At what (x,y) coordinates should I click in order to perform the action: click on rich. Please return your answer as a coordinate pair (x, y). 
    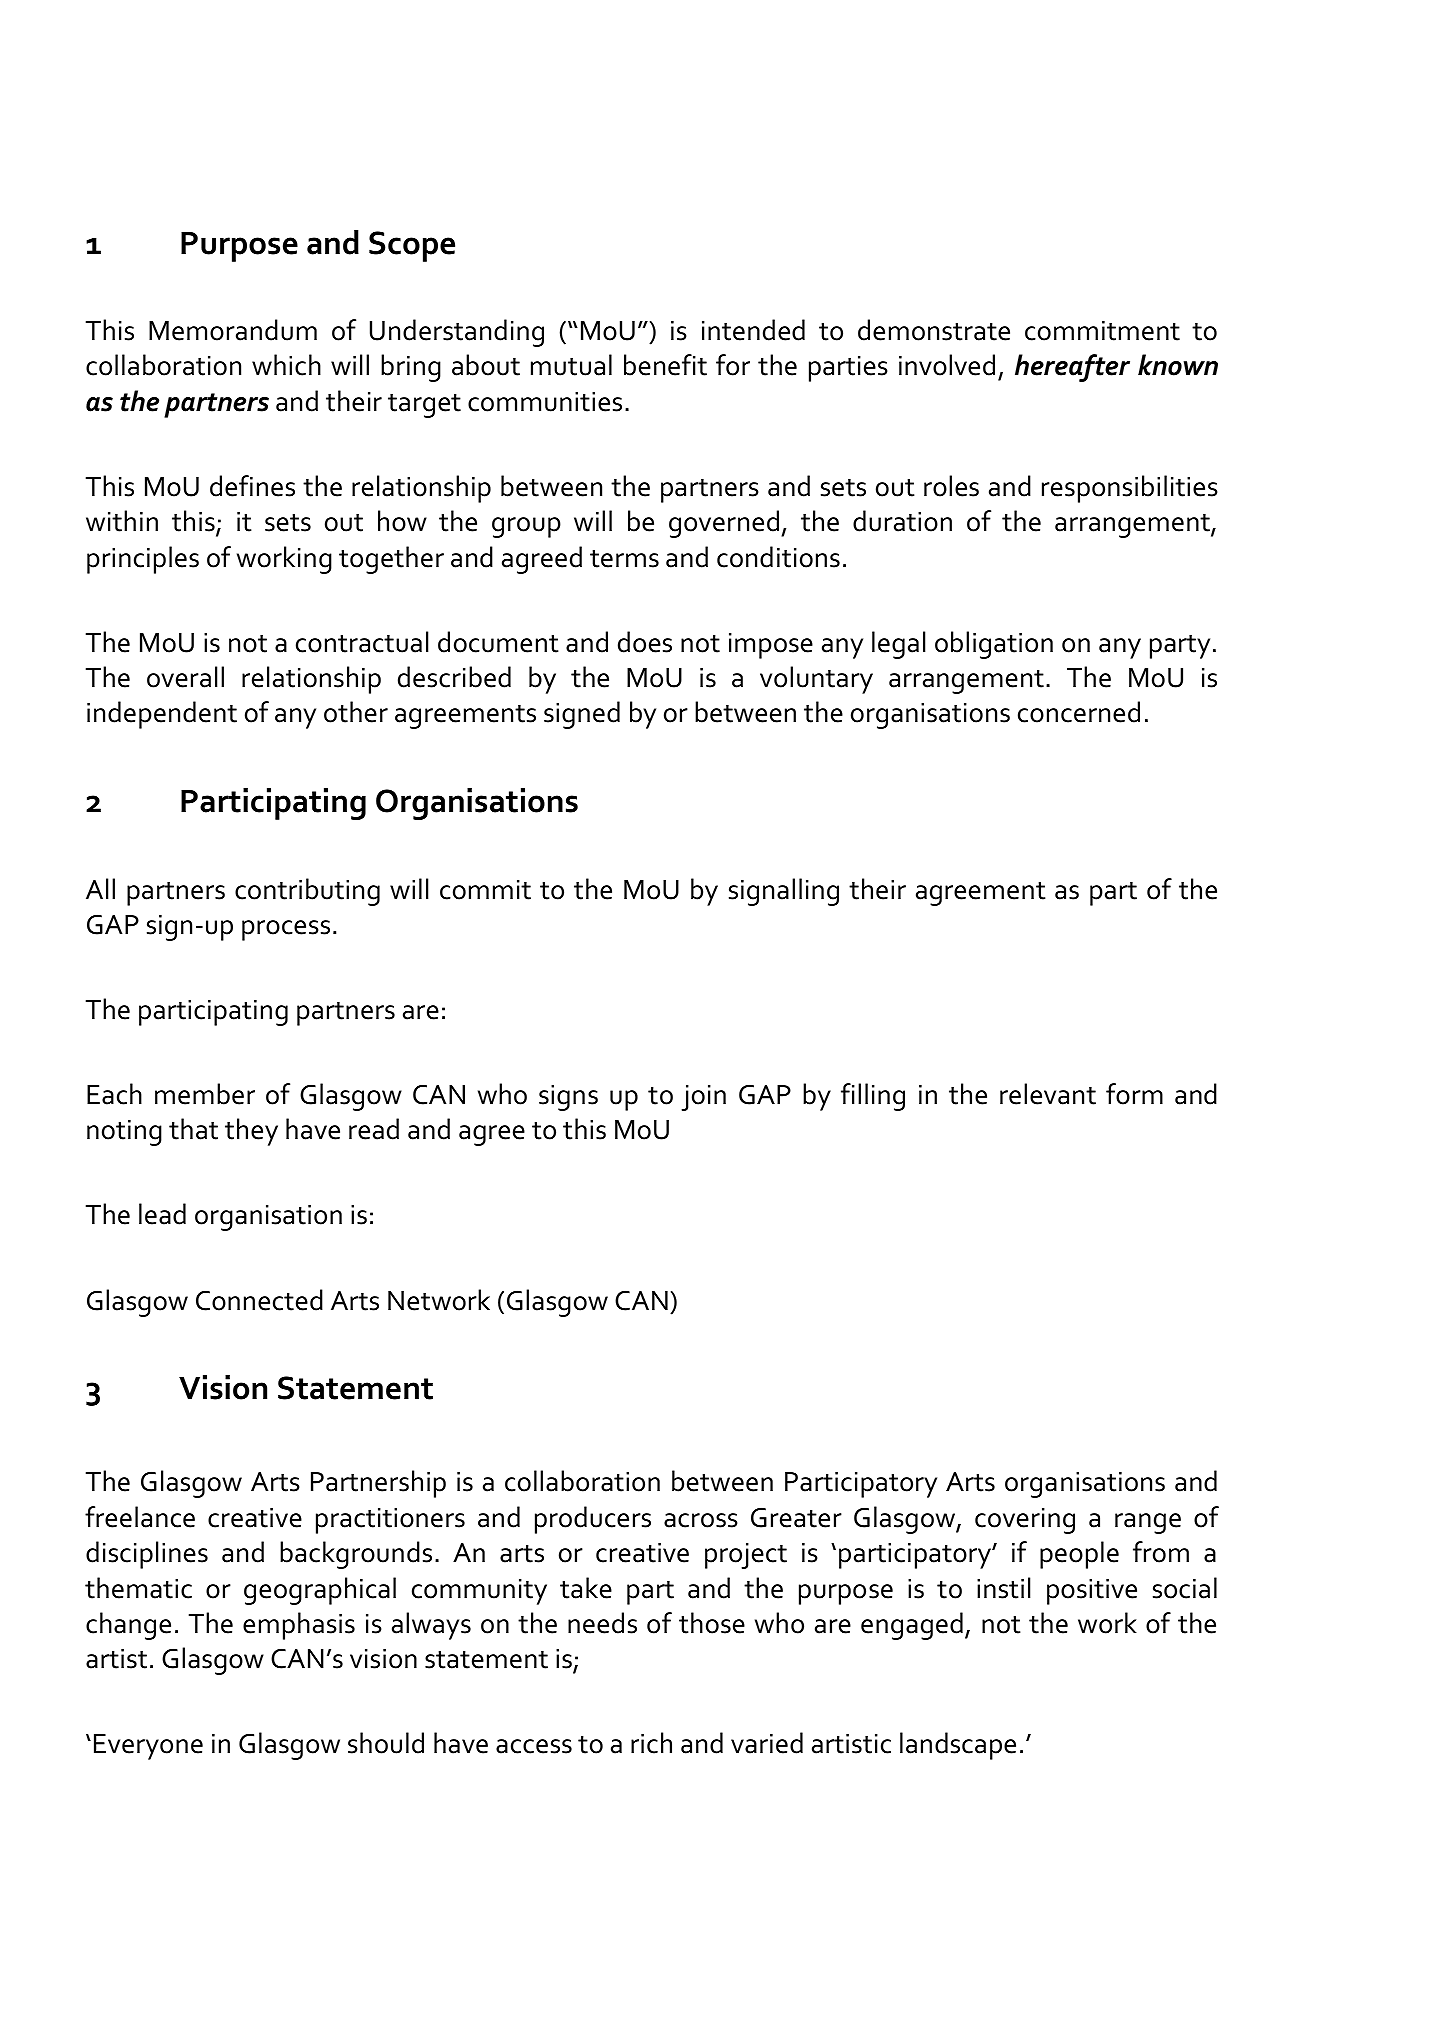
    Looking at the image, I should click on (651, 1743).
